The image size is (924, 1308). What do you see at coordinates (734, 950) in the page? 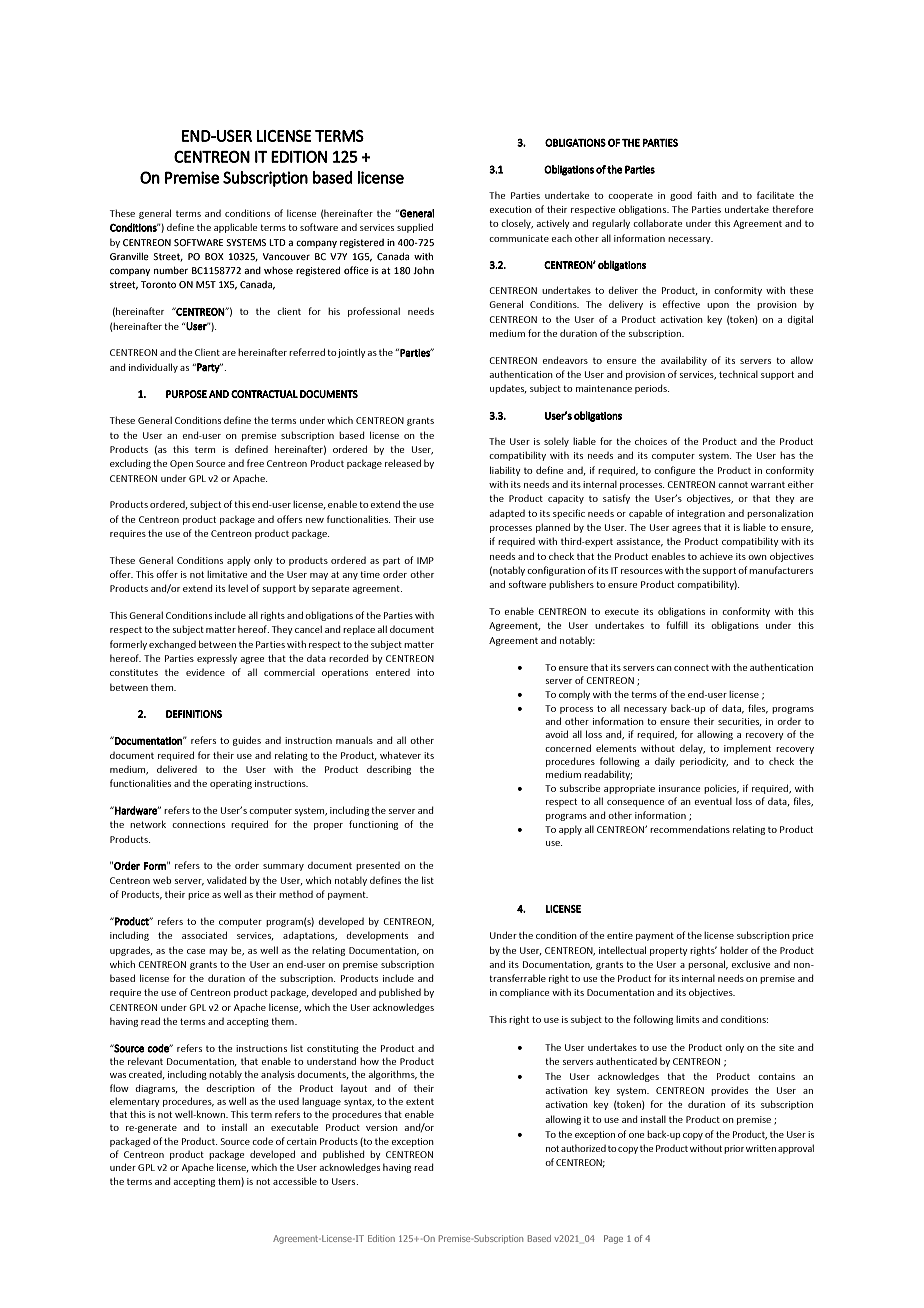
I see `holder` at bounding box center [734, 950].
